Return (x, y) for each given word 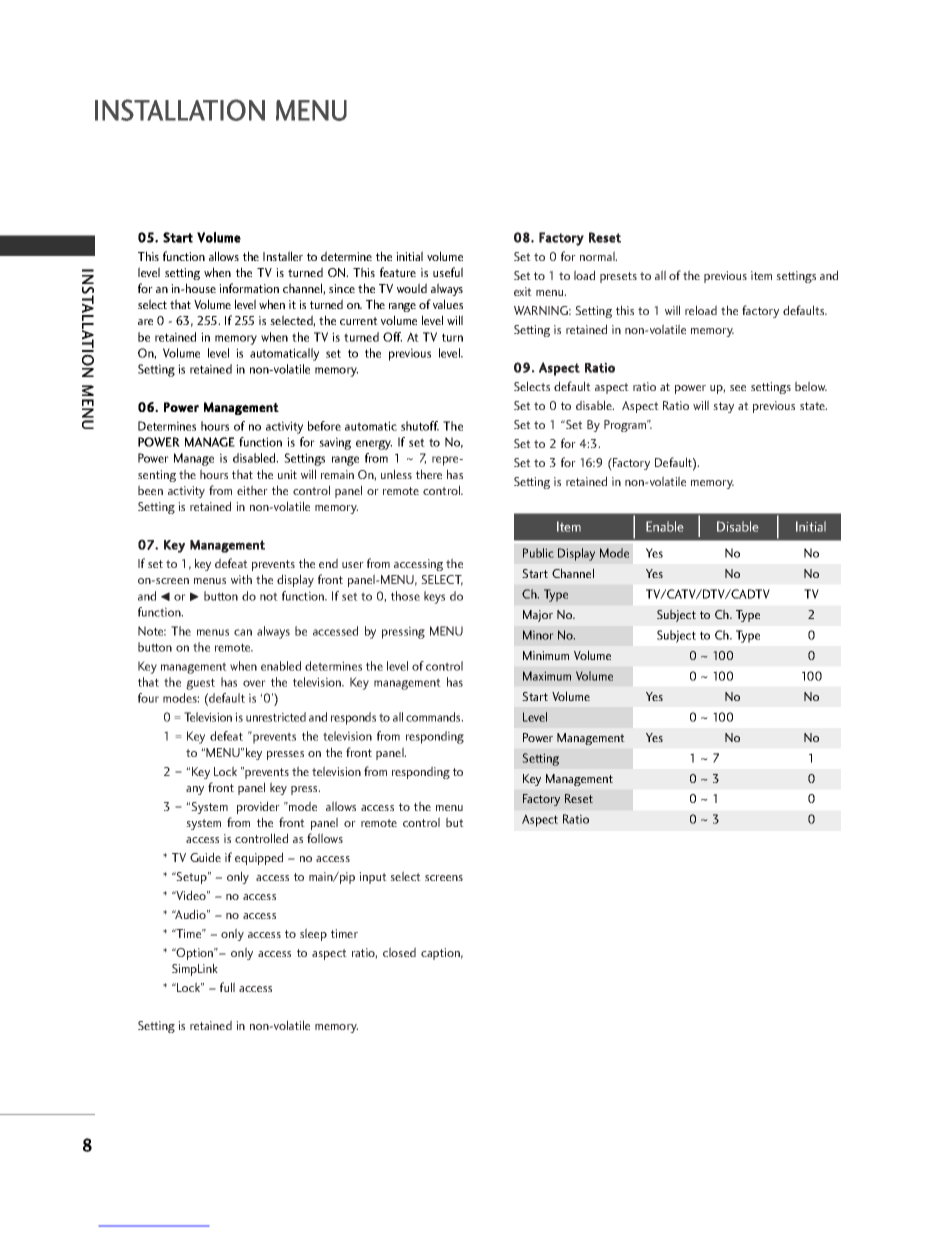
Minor (538, 635)
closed (399, 952)
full (227, 987)
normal (598, 256)
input (373, 878)
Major (538, 616)
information (249, 288)
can (243, 632)
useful (448, 272)
